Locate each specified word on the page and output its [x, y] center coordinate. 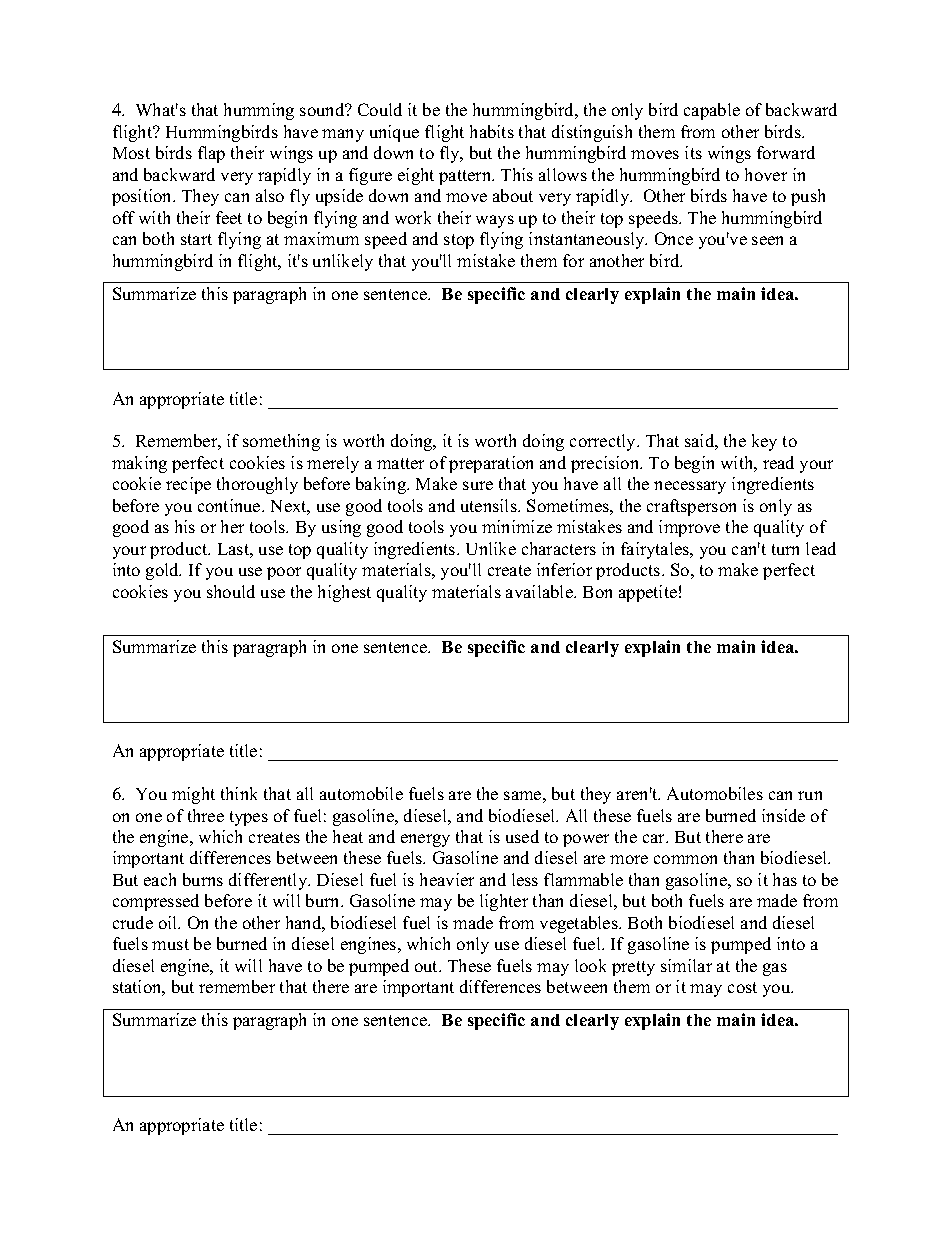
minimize [517, 526]
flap [211, 154]
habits [492, 131]
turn [785, 549]
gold [163, 571]
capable [712, 111]
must [170, 944]
